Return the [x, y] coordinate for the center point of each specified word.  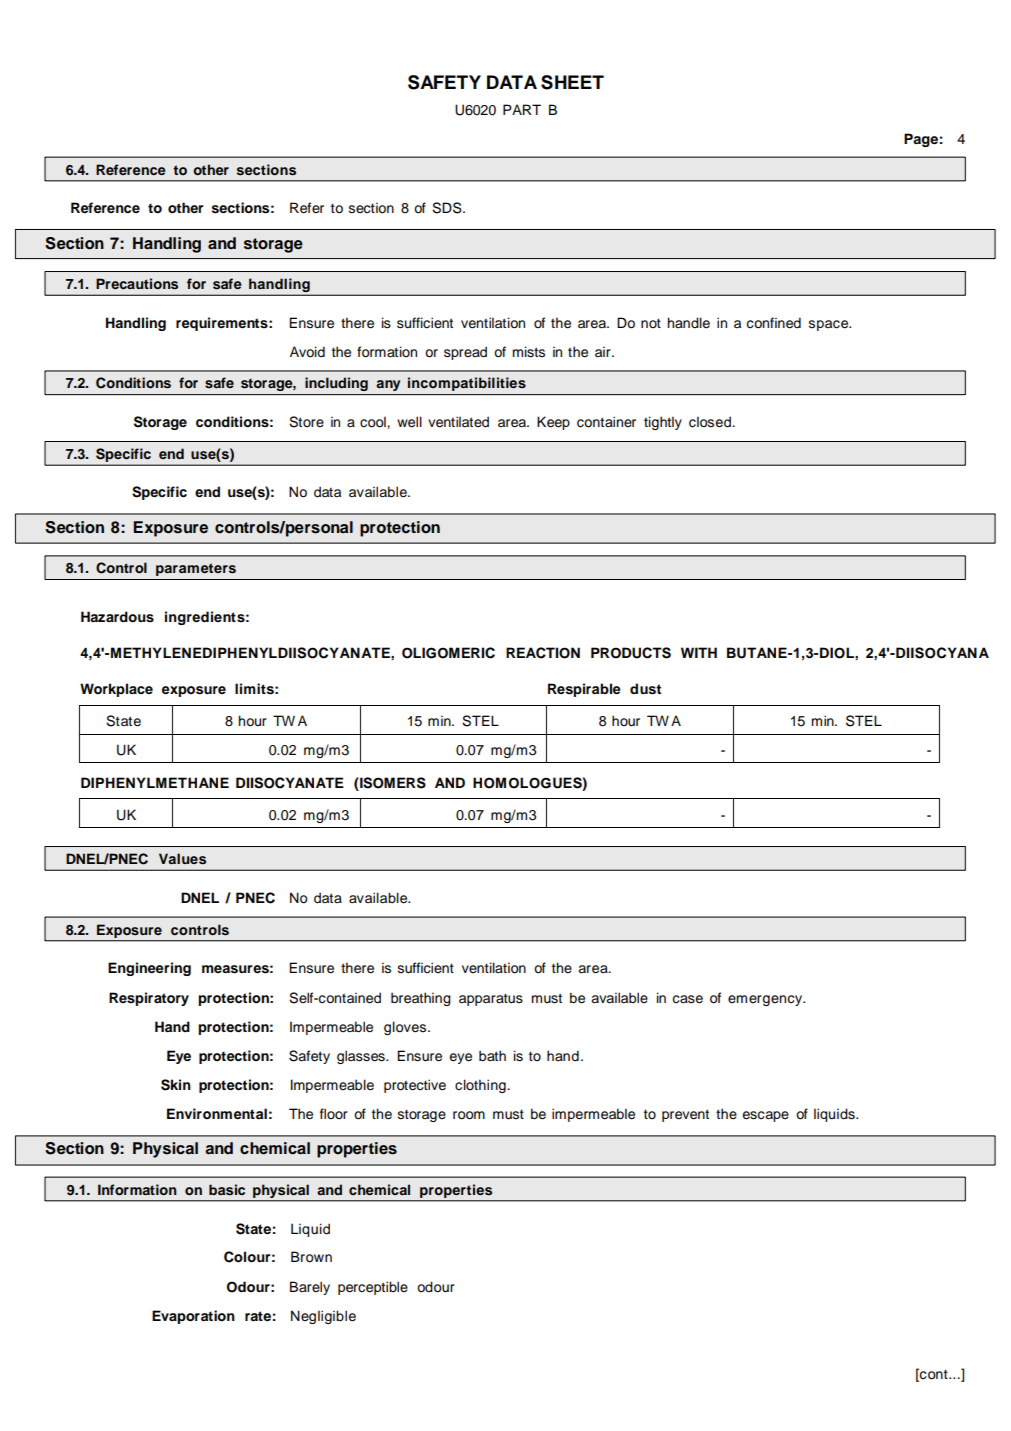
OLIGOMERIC [448, 653]
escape [766, 1116]
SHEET [572, 82]
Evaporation [193, 1317]
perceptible [373, 1288]
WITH [699, 652]
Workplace [116, 690]
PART [522, 109]
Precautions [137, 284]
